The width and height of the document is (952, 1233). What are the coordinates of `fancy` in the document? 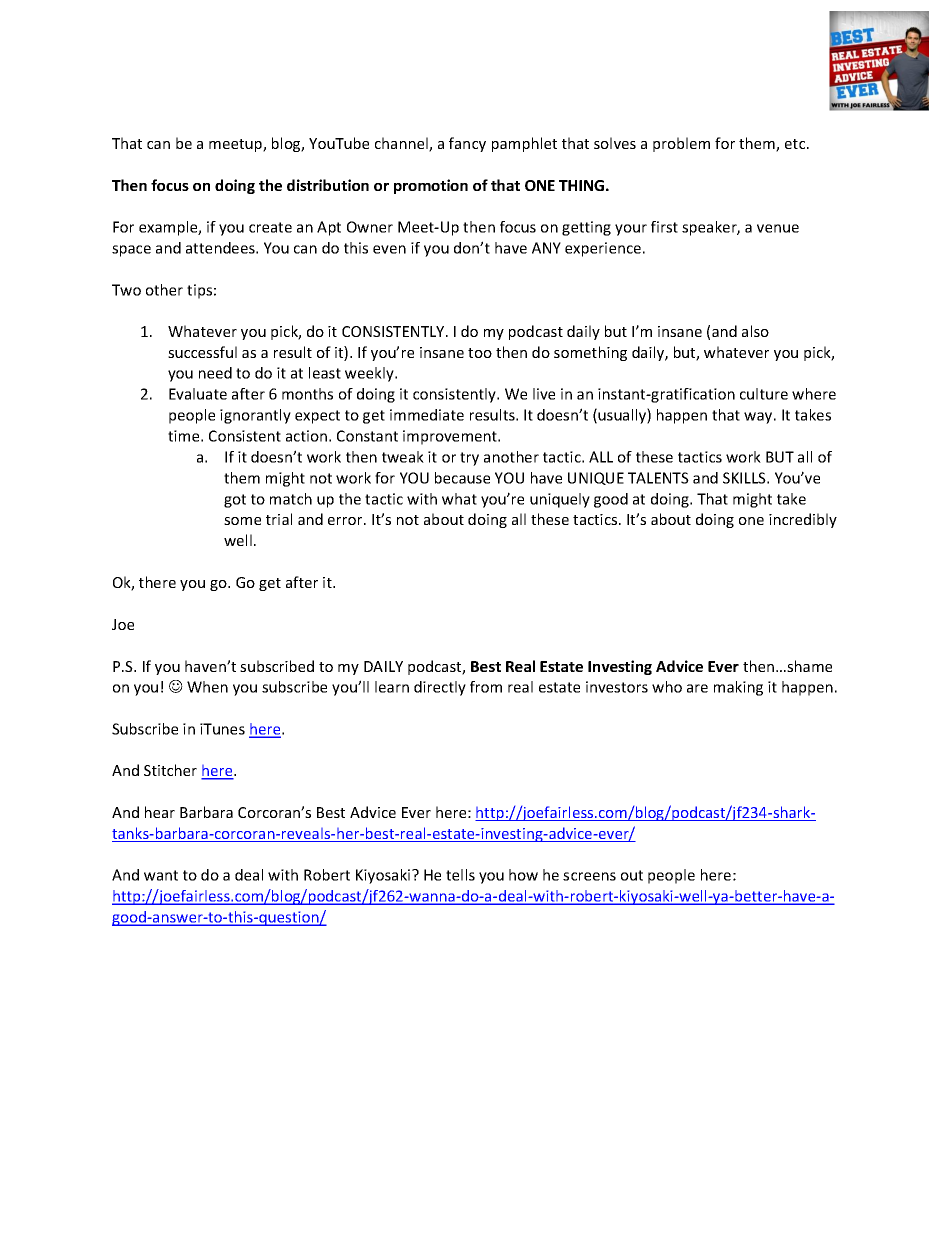 It's located at (467, 144).
